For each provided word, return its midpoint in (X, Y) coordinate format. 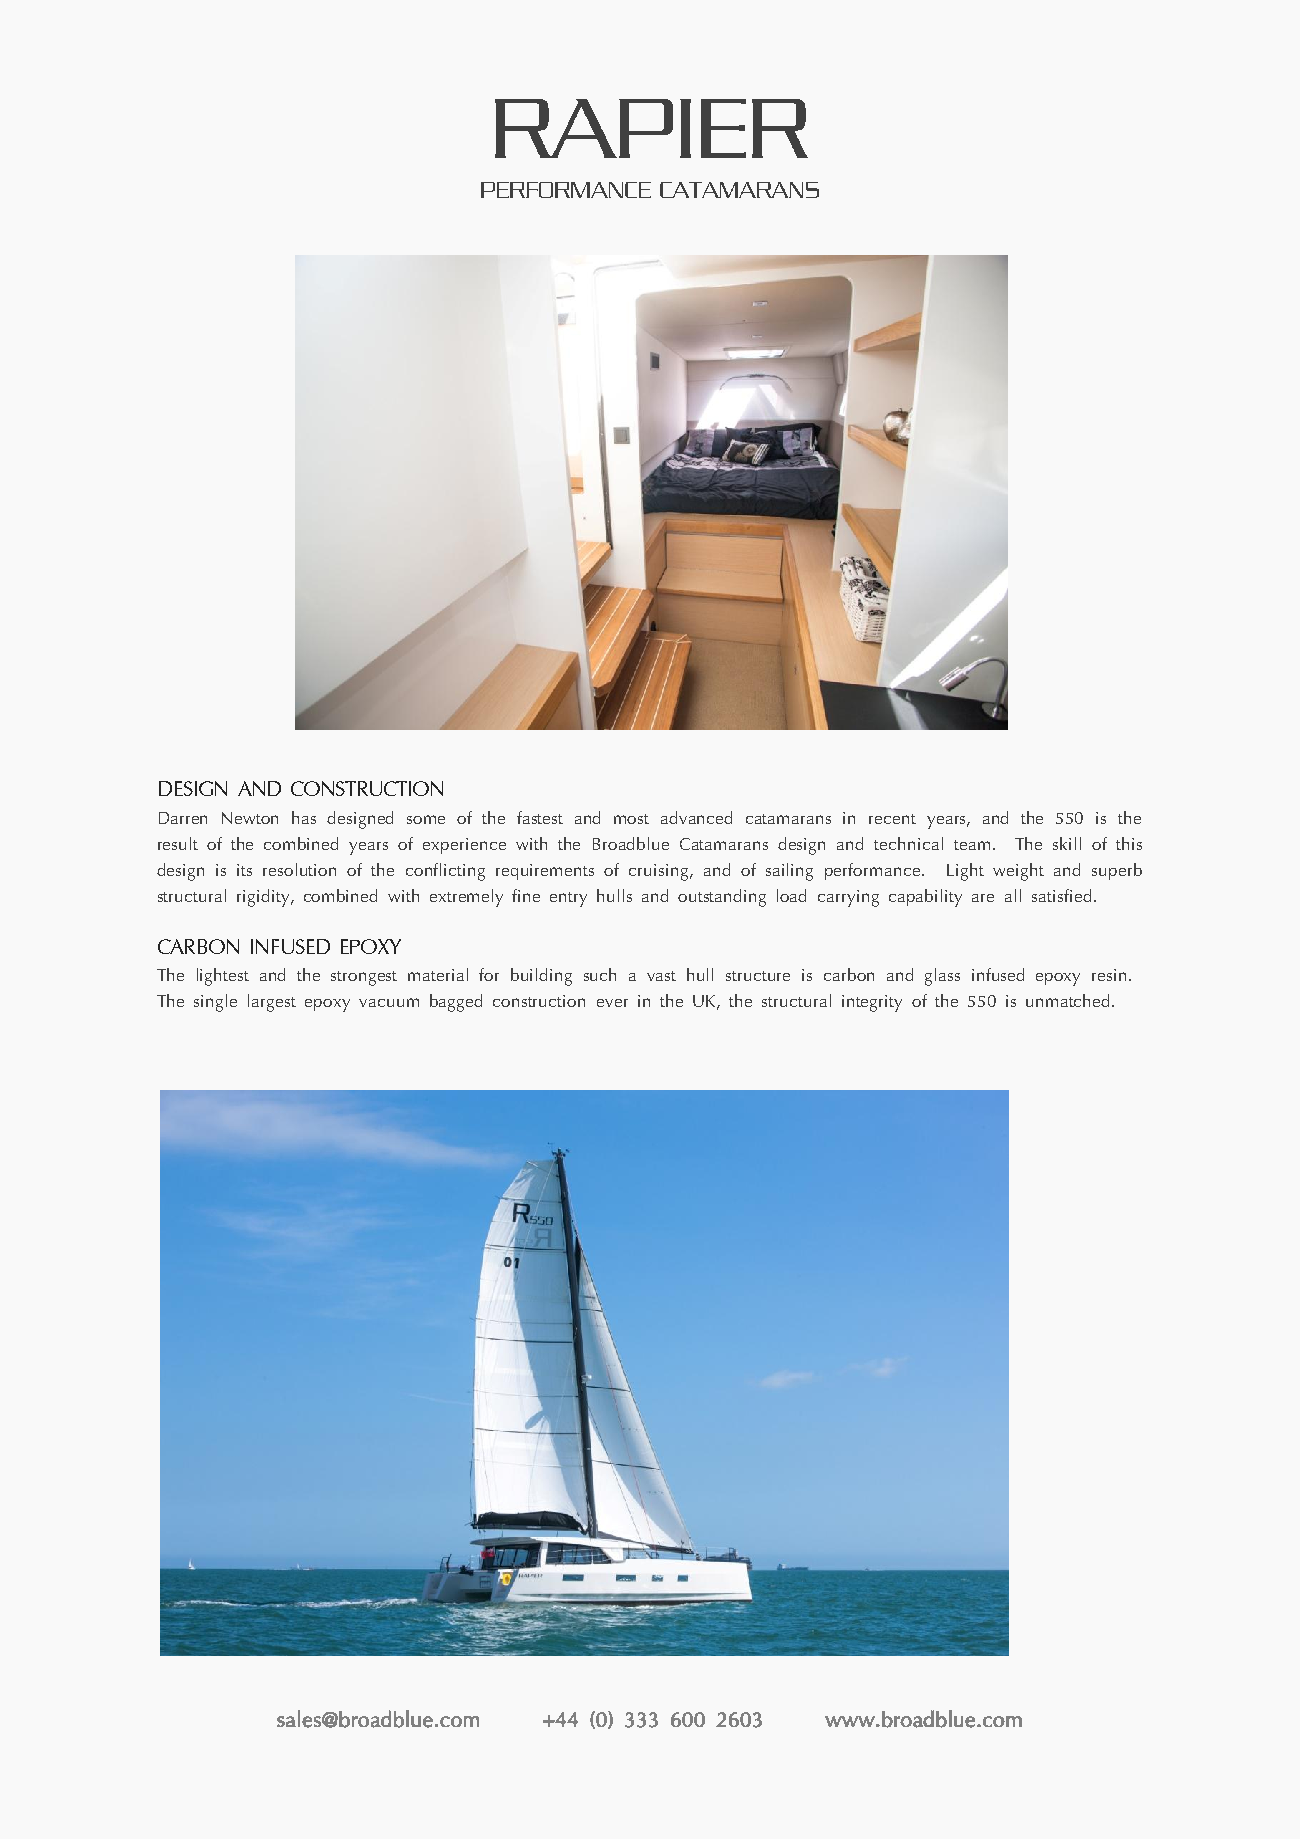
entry (568, 899)
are (983, 898)
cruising (660, 872)
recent (892, 819)
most (631, 819)
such (600, 974)
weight (1018, 872)
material (438, 974)
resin (1111, 975)
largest (272, 1003)
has (304, 817)
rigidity (264, 898)
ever (612, 1003)
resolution (299, 869)
